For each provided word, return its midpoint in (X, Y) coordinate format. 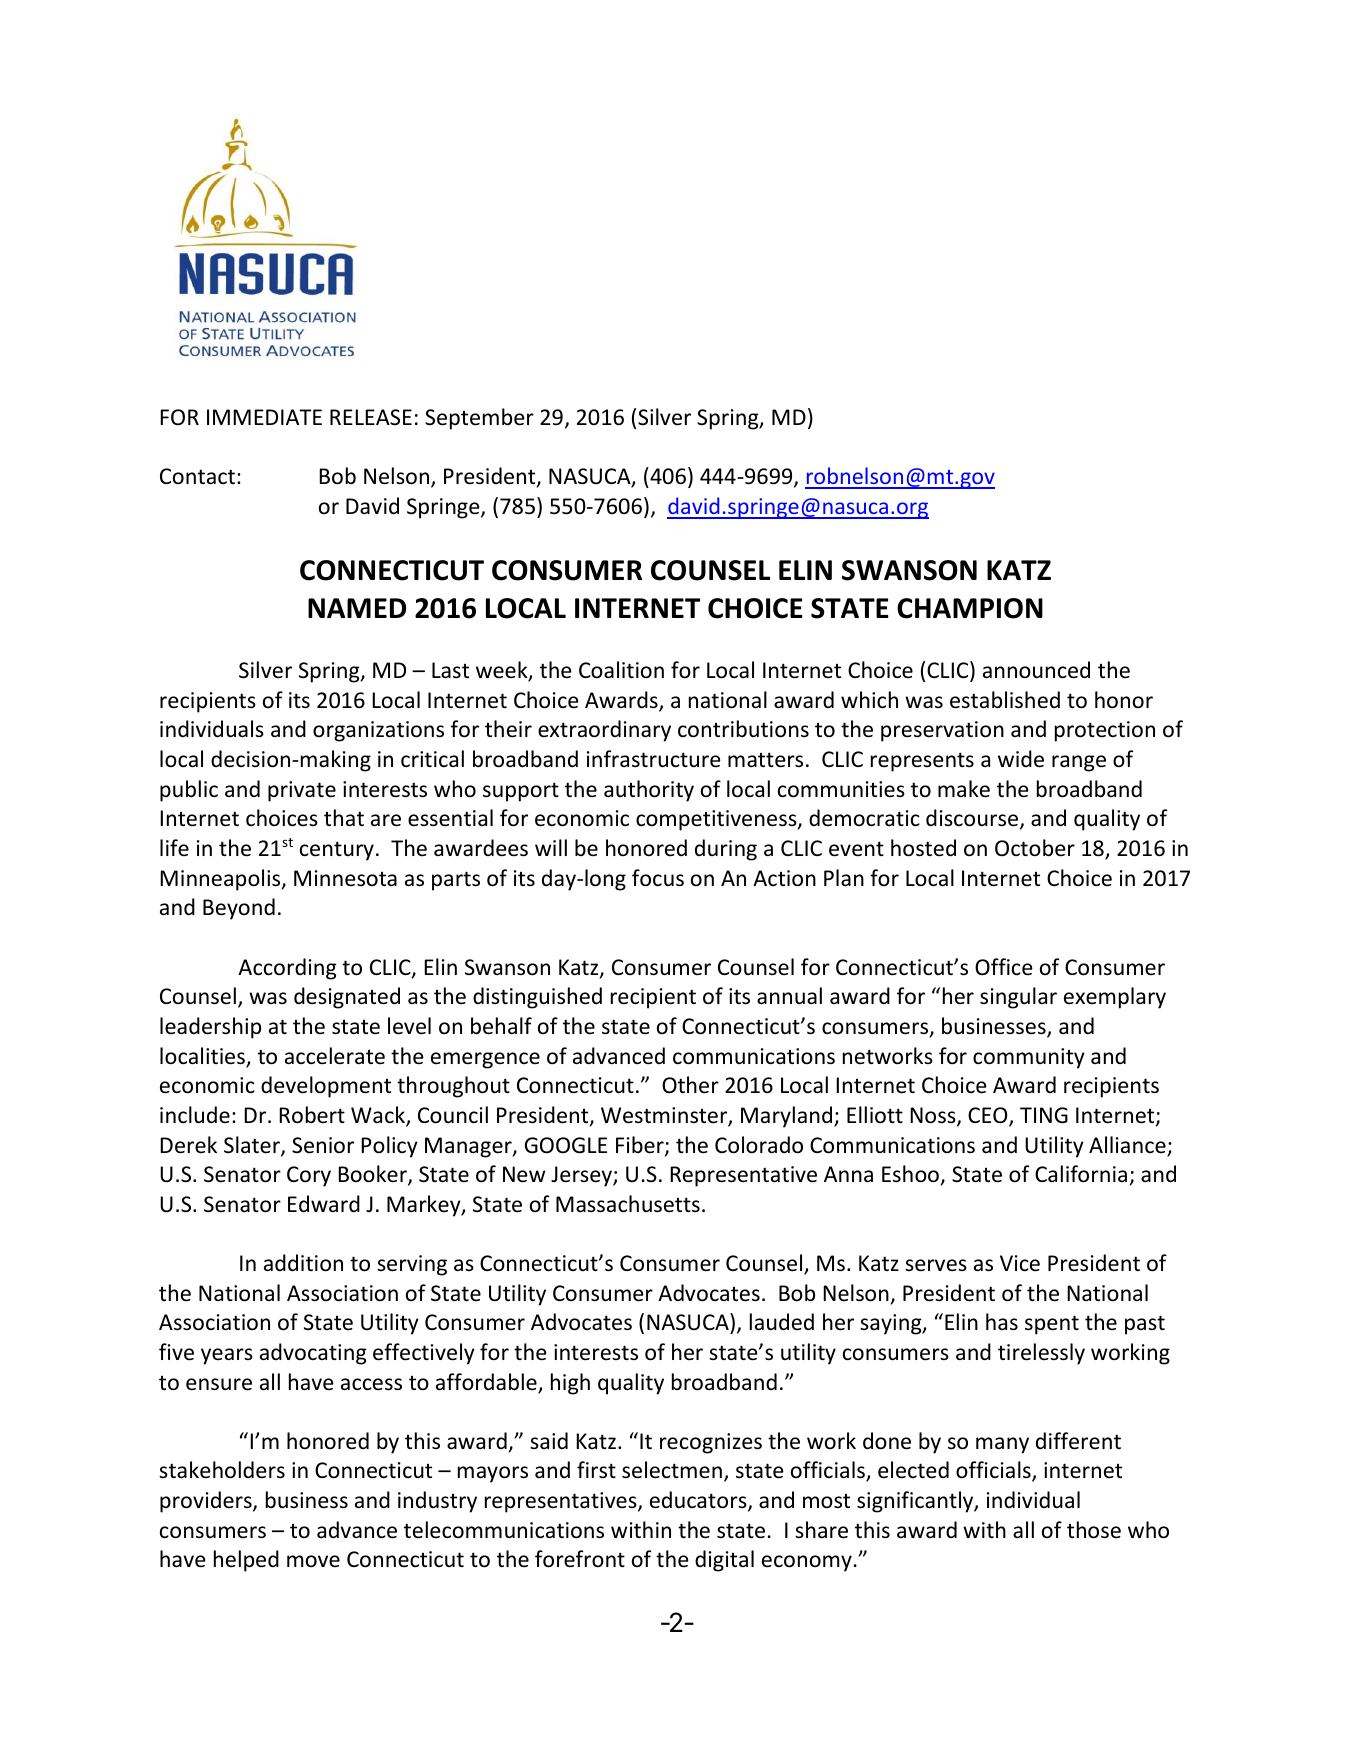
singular (1018, 998)
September (479, 419)
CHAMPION (970, 608)
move (313, 1561)
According (287, 969)
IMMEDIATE (264, 417)
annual (789, 995)
